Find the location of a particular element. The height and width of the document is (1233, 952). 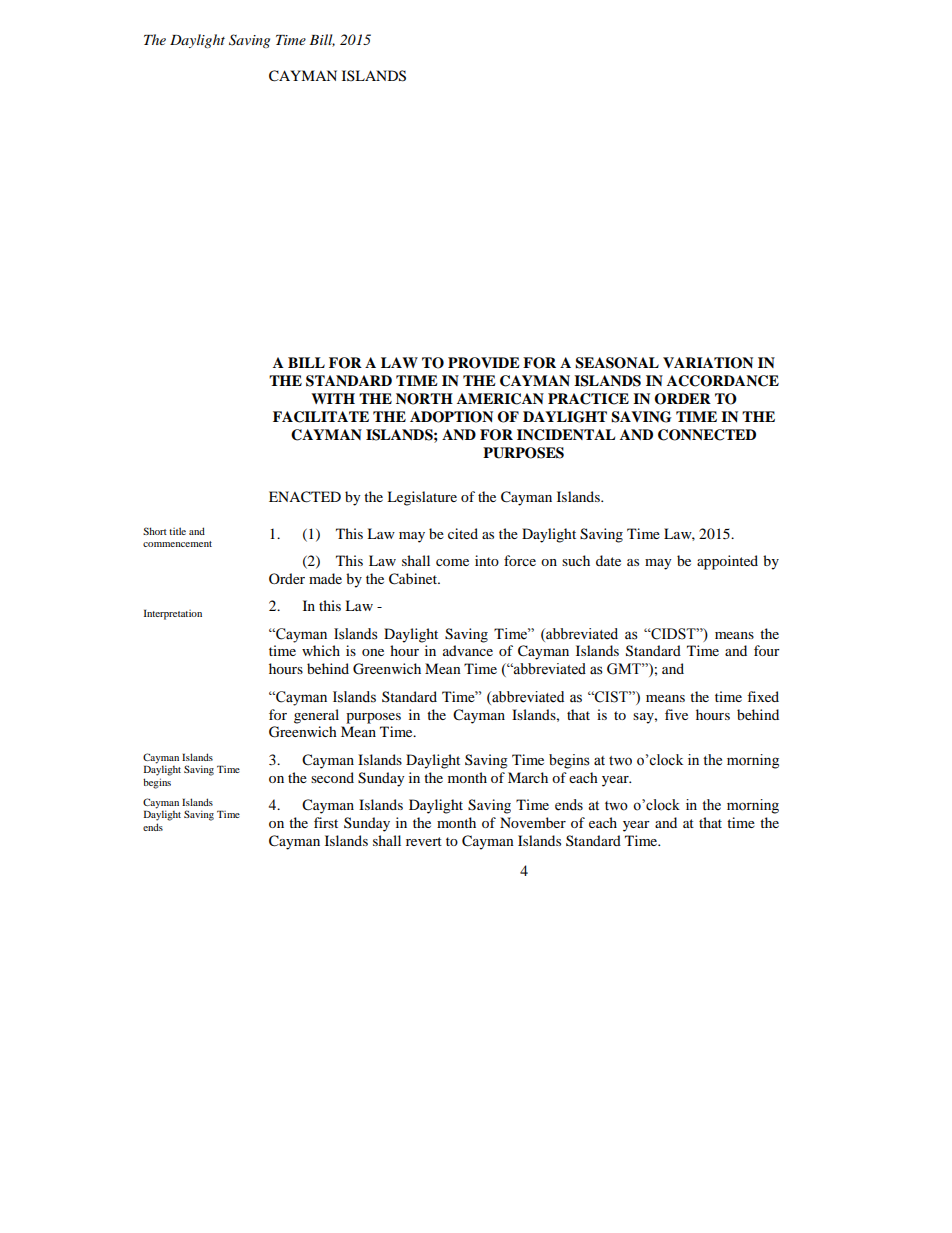

ACCORDANCE is located at coordinates (723, 381).
